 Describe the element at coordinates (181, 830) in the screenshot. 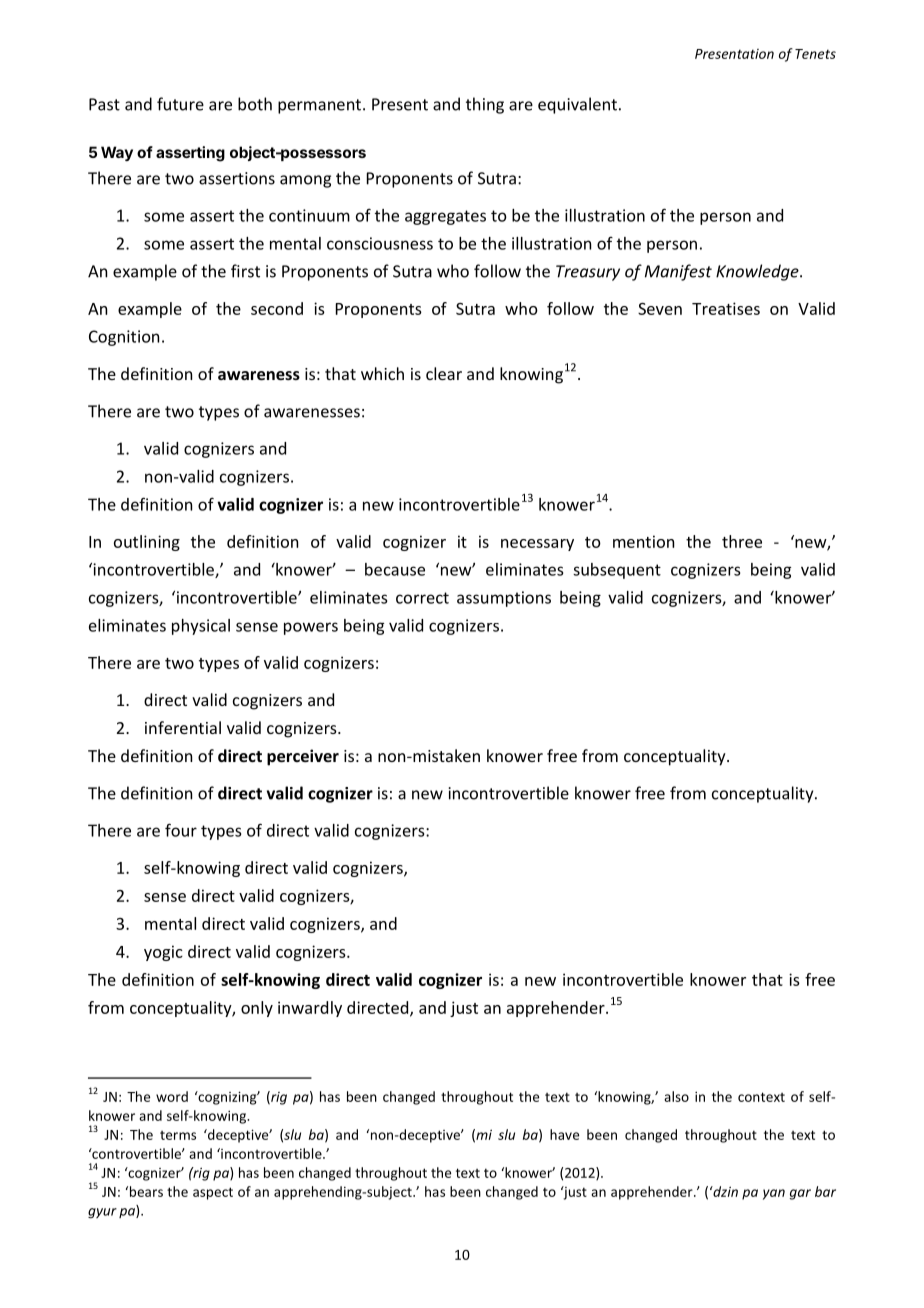

I see `four` at that location.
